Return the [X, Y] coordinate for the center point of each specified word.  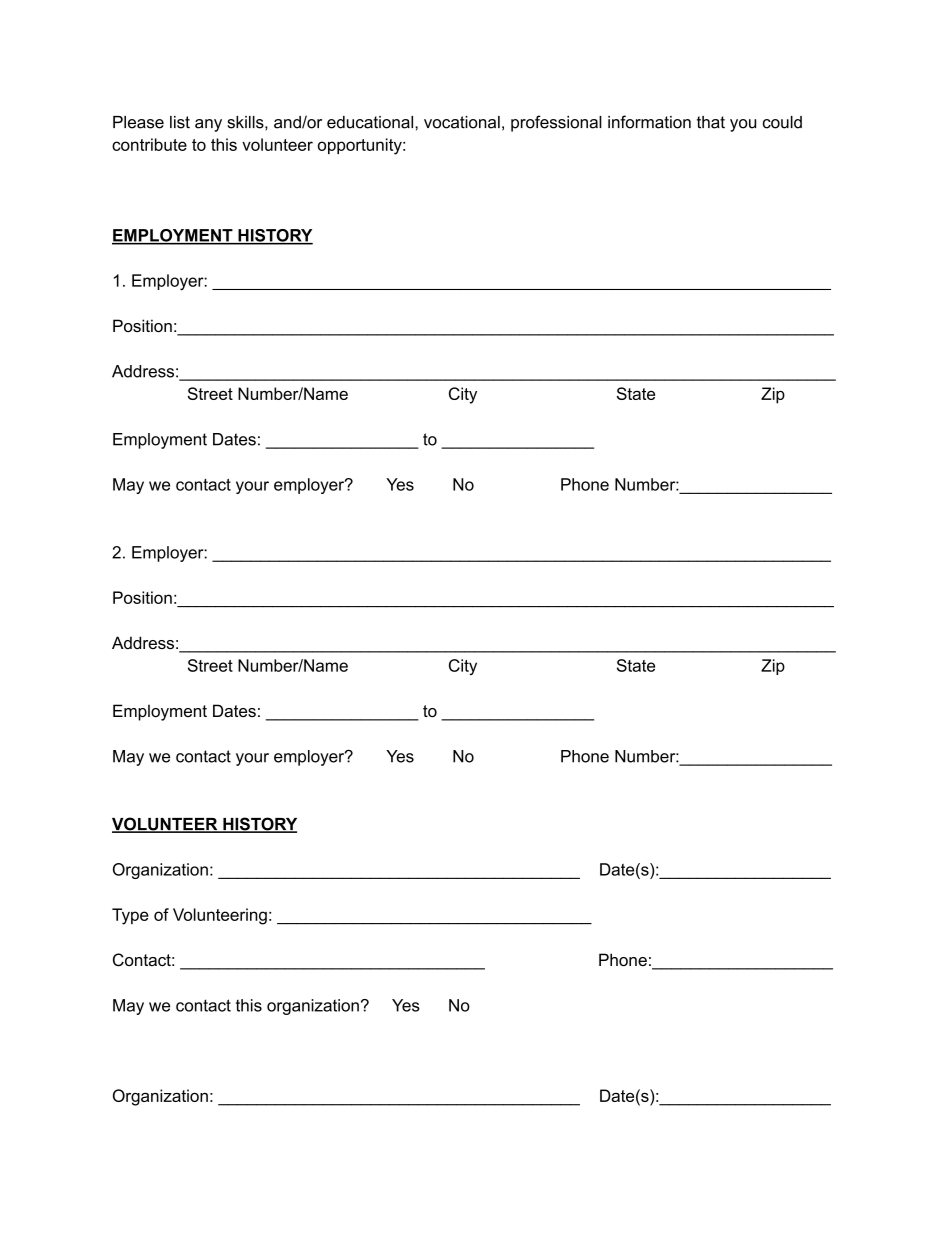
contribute [149, 144]
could [782, 122]
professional [556, 123]
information [649, 122]
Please [138, 122]
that [711, 122]
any [208, 125]
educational [371, 122]
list [180, 122]
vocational [462, 122]
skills [246, 122]
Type [130, 916]
